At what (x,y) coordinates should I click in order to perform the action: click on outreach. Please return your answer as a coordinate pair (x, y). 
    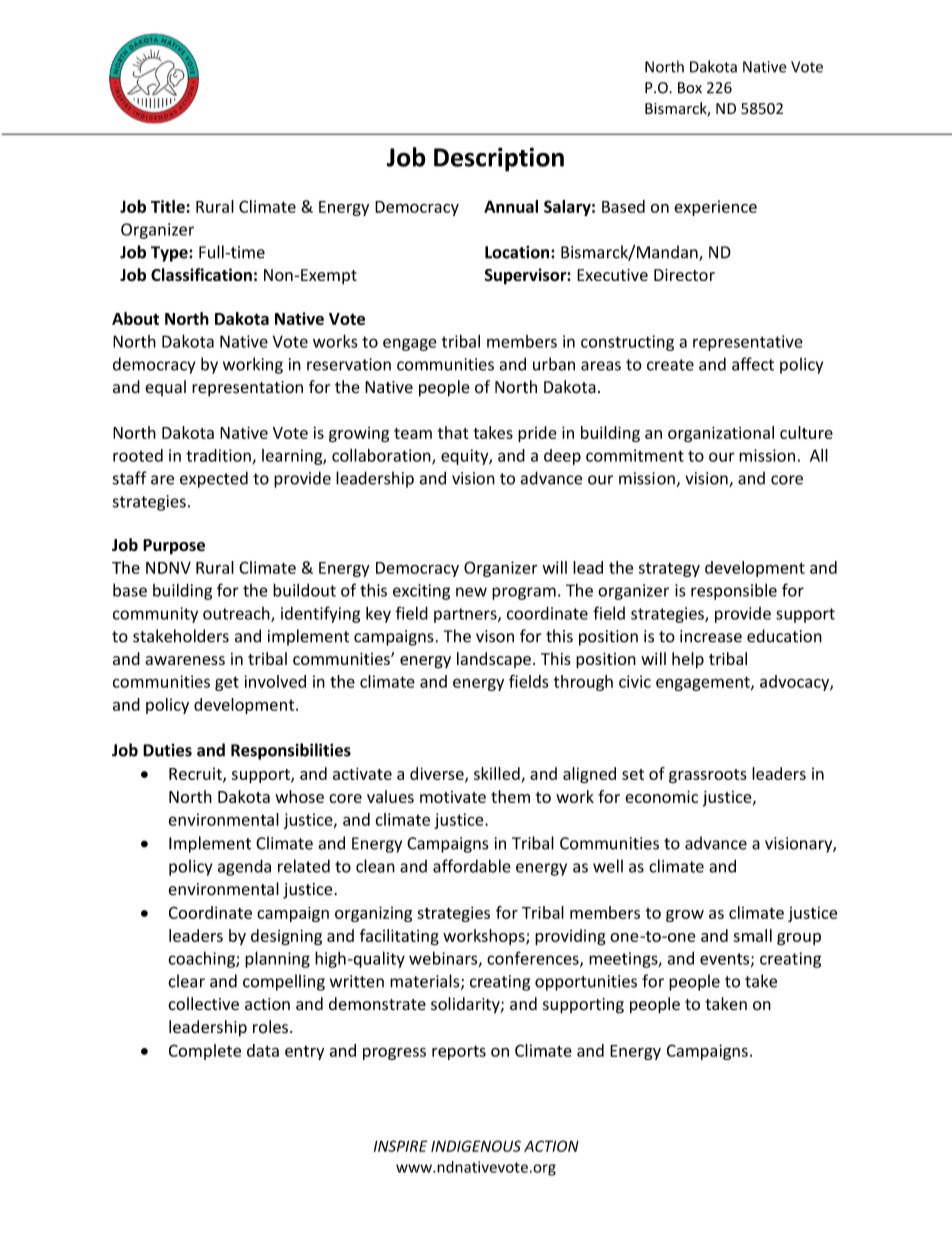
    Looking at the image, I should click on (237, 614).
